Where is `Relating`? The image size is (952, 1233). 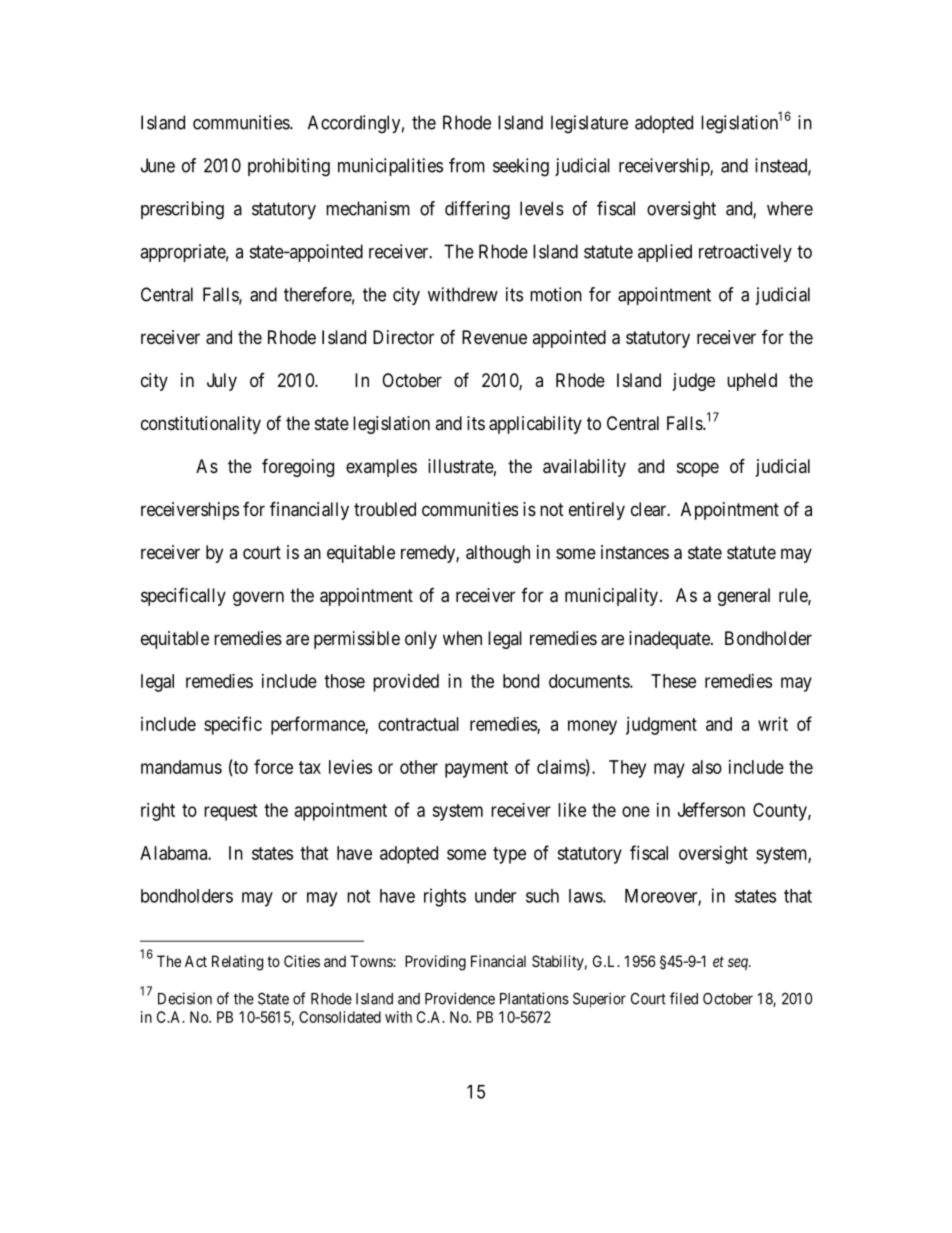 Relating is located at coordinates (237, 963).
